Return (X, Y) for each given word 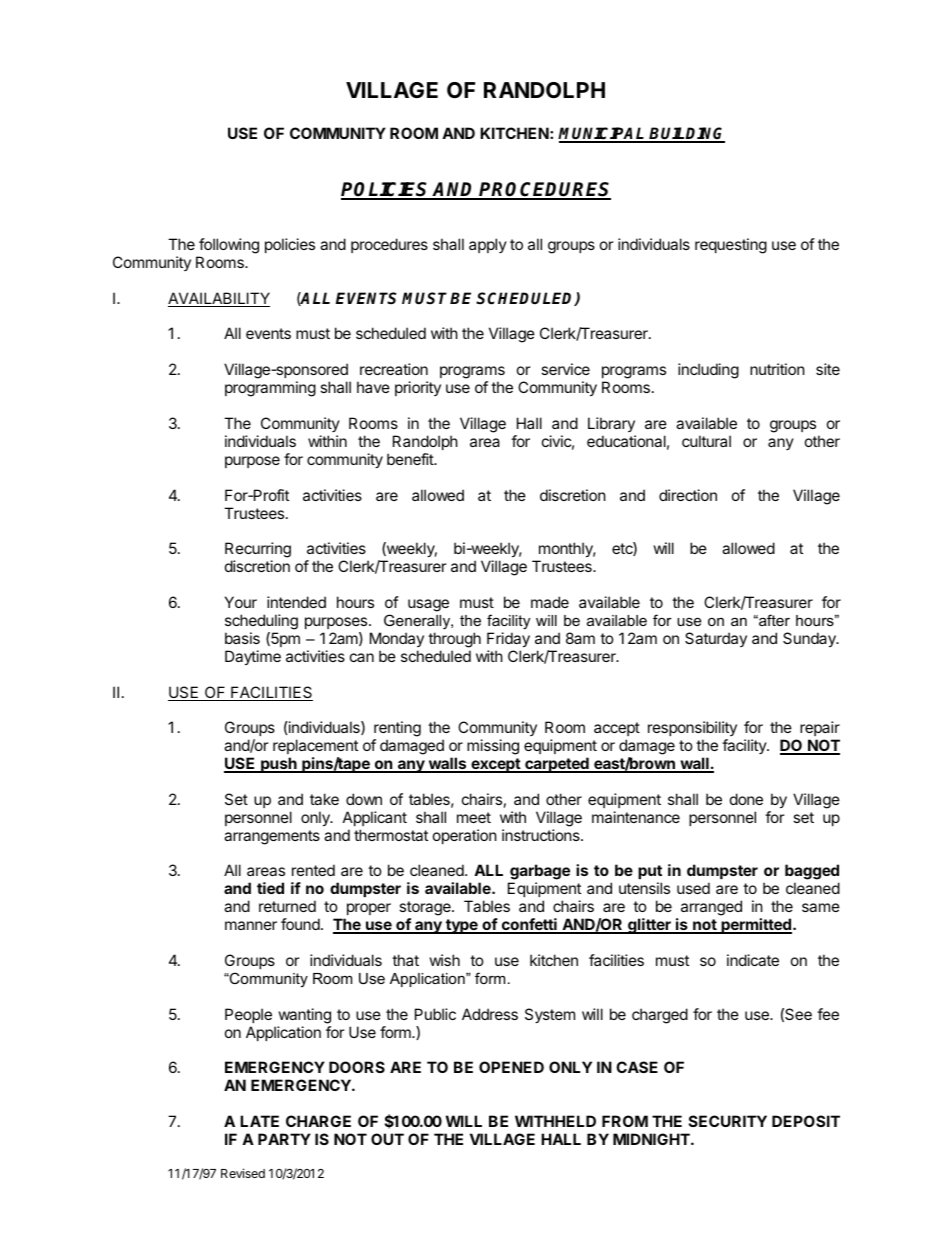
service (565, 369)
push (279, 765)
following (229, 246)
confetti (529, 925)
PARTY (284, 1139)
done (746, 799)
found (301, 924)
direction (688, 495)
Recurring (258, 551)
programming (270, 389)
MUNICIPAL (603, 134)
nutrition (777, 369)
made (550, 602)
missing (493, 747)
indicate (753, 960)
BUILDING (686, 134)
